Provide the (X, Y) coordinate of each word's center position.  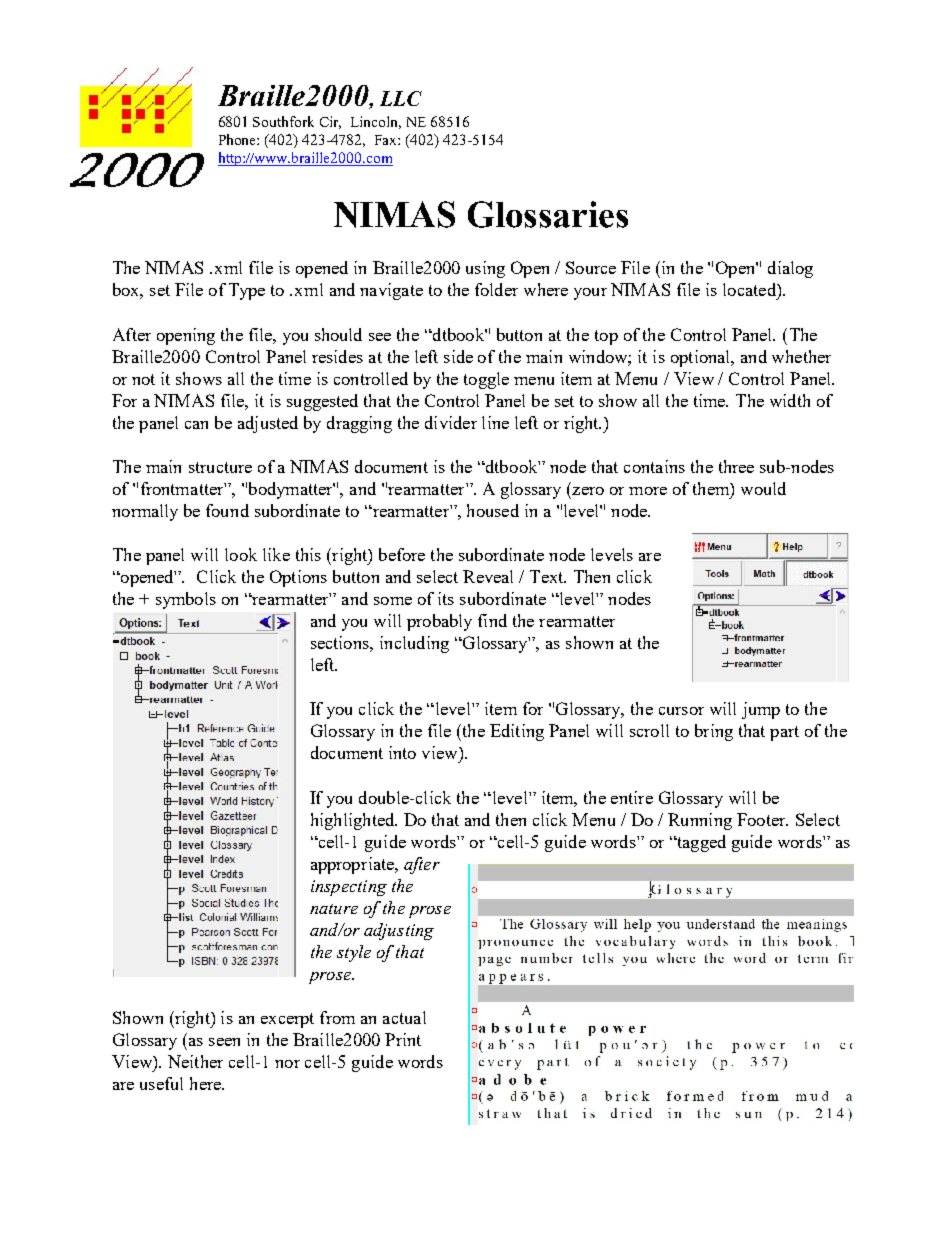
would (763, 488)
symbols (186, 600)
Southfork (283, 121)
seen (224, 1042)
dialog (790, 269)
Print (403, 1039)
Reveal (488, 576)
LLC (401, 98)
